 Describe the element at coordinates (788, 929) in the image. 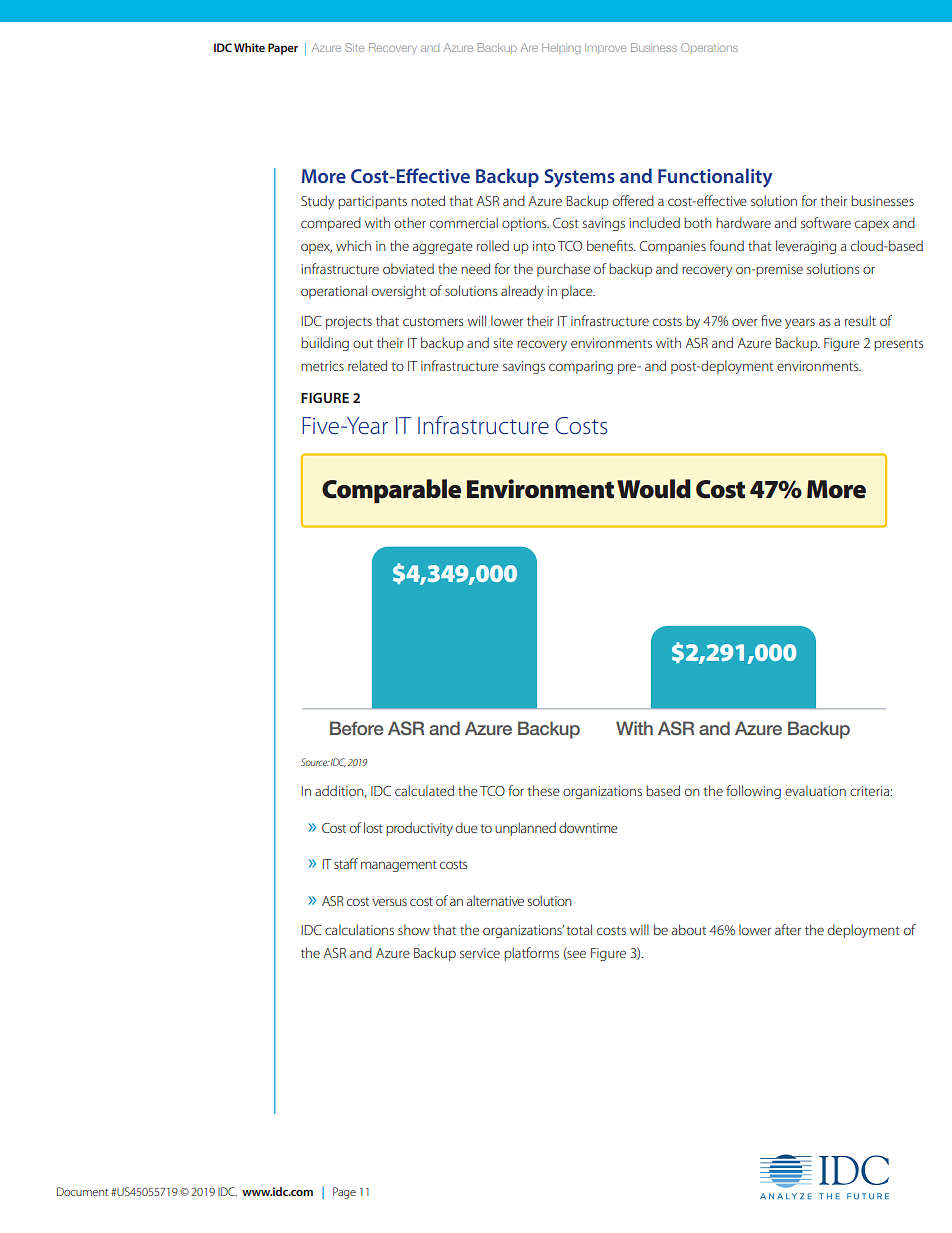

I see `after` at that location.
